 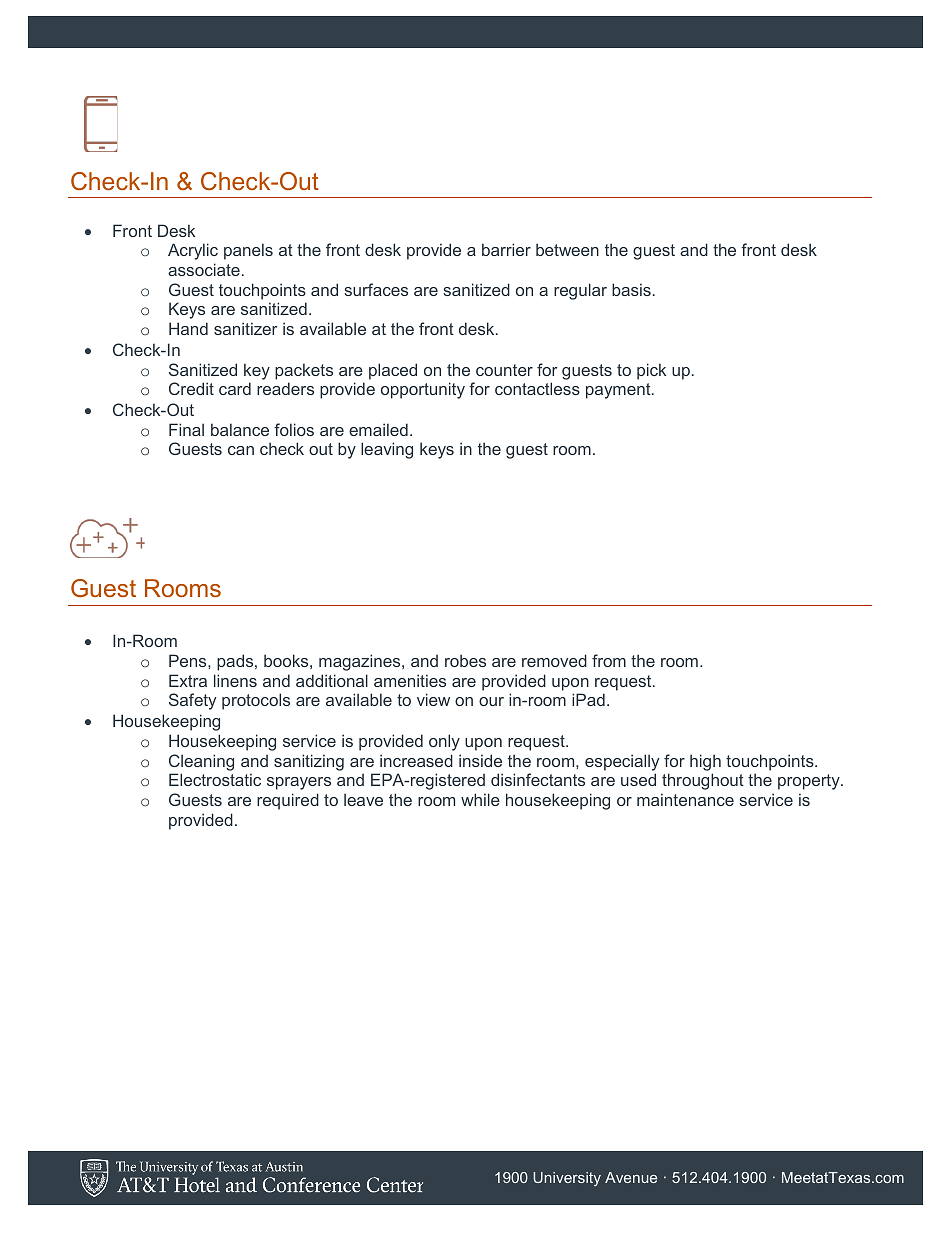 I want to click on pads, so click(x=236, y=662).
